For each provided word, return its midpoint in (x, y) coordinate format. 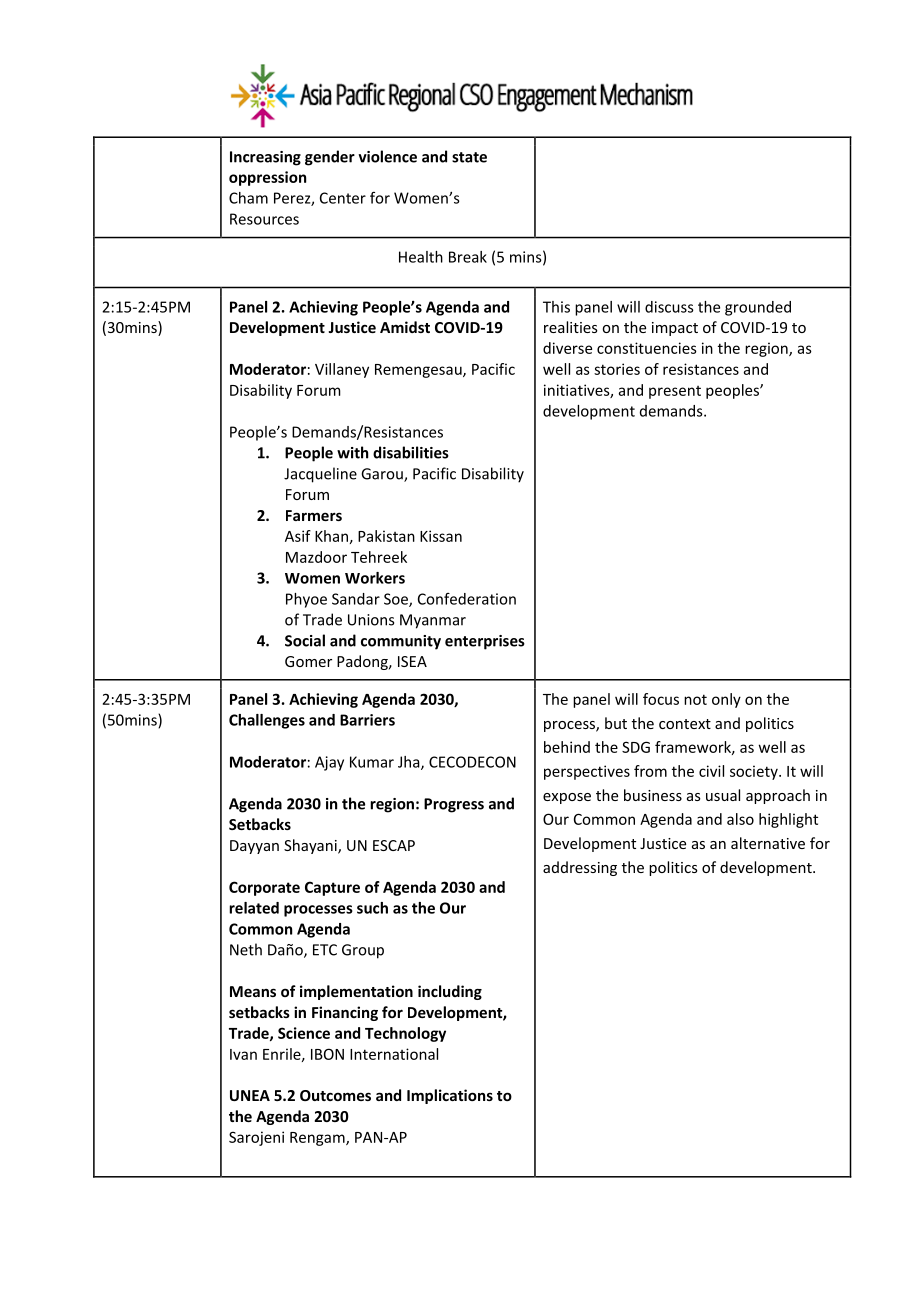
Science (304, 1033)
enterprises (485, 642)
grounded (758, 308)
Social (305, 640)
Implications (450, 1096)
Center (343, 198)
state (469, 157)
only (726, 700)
